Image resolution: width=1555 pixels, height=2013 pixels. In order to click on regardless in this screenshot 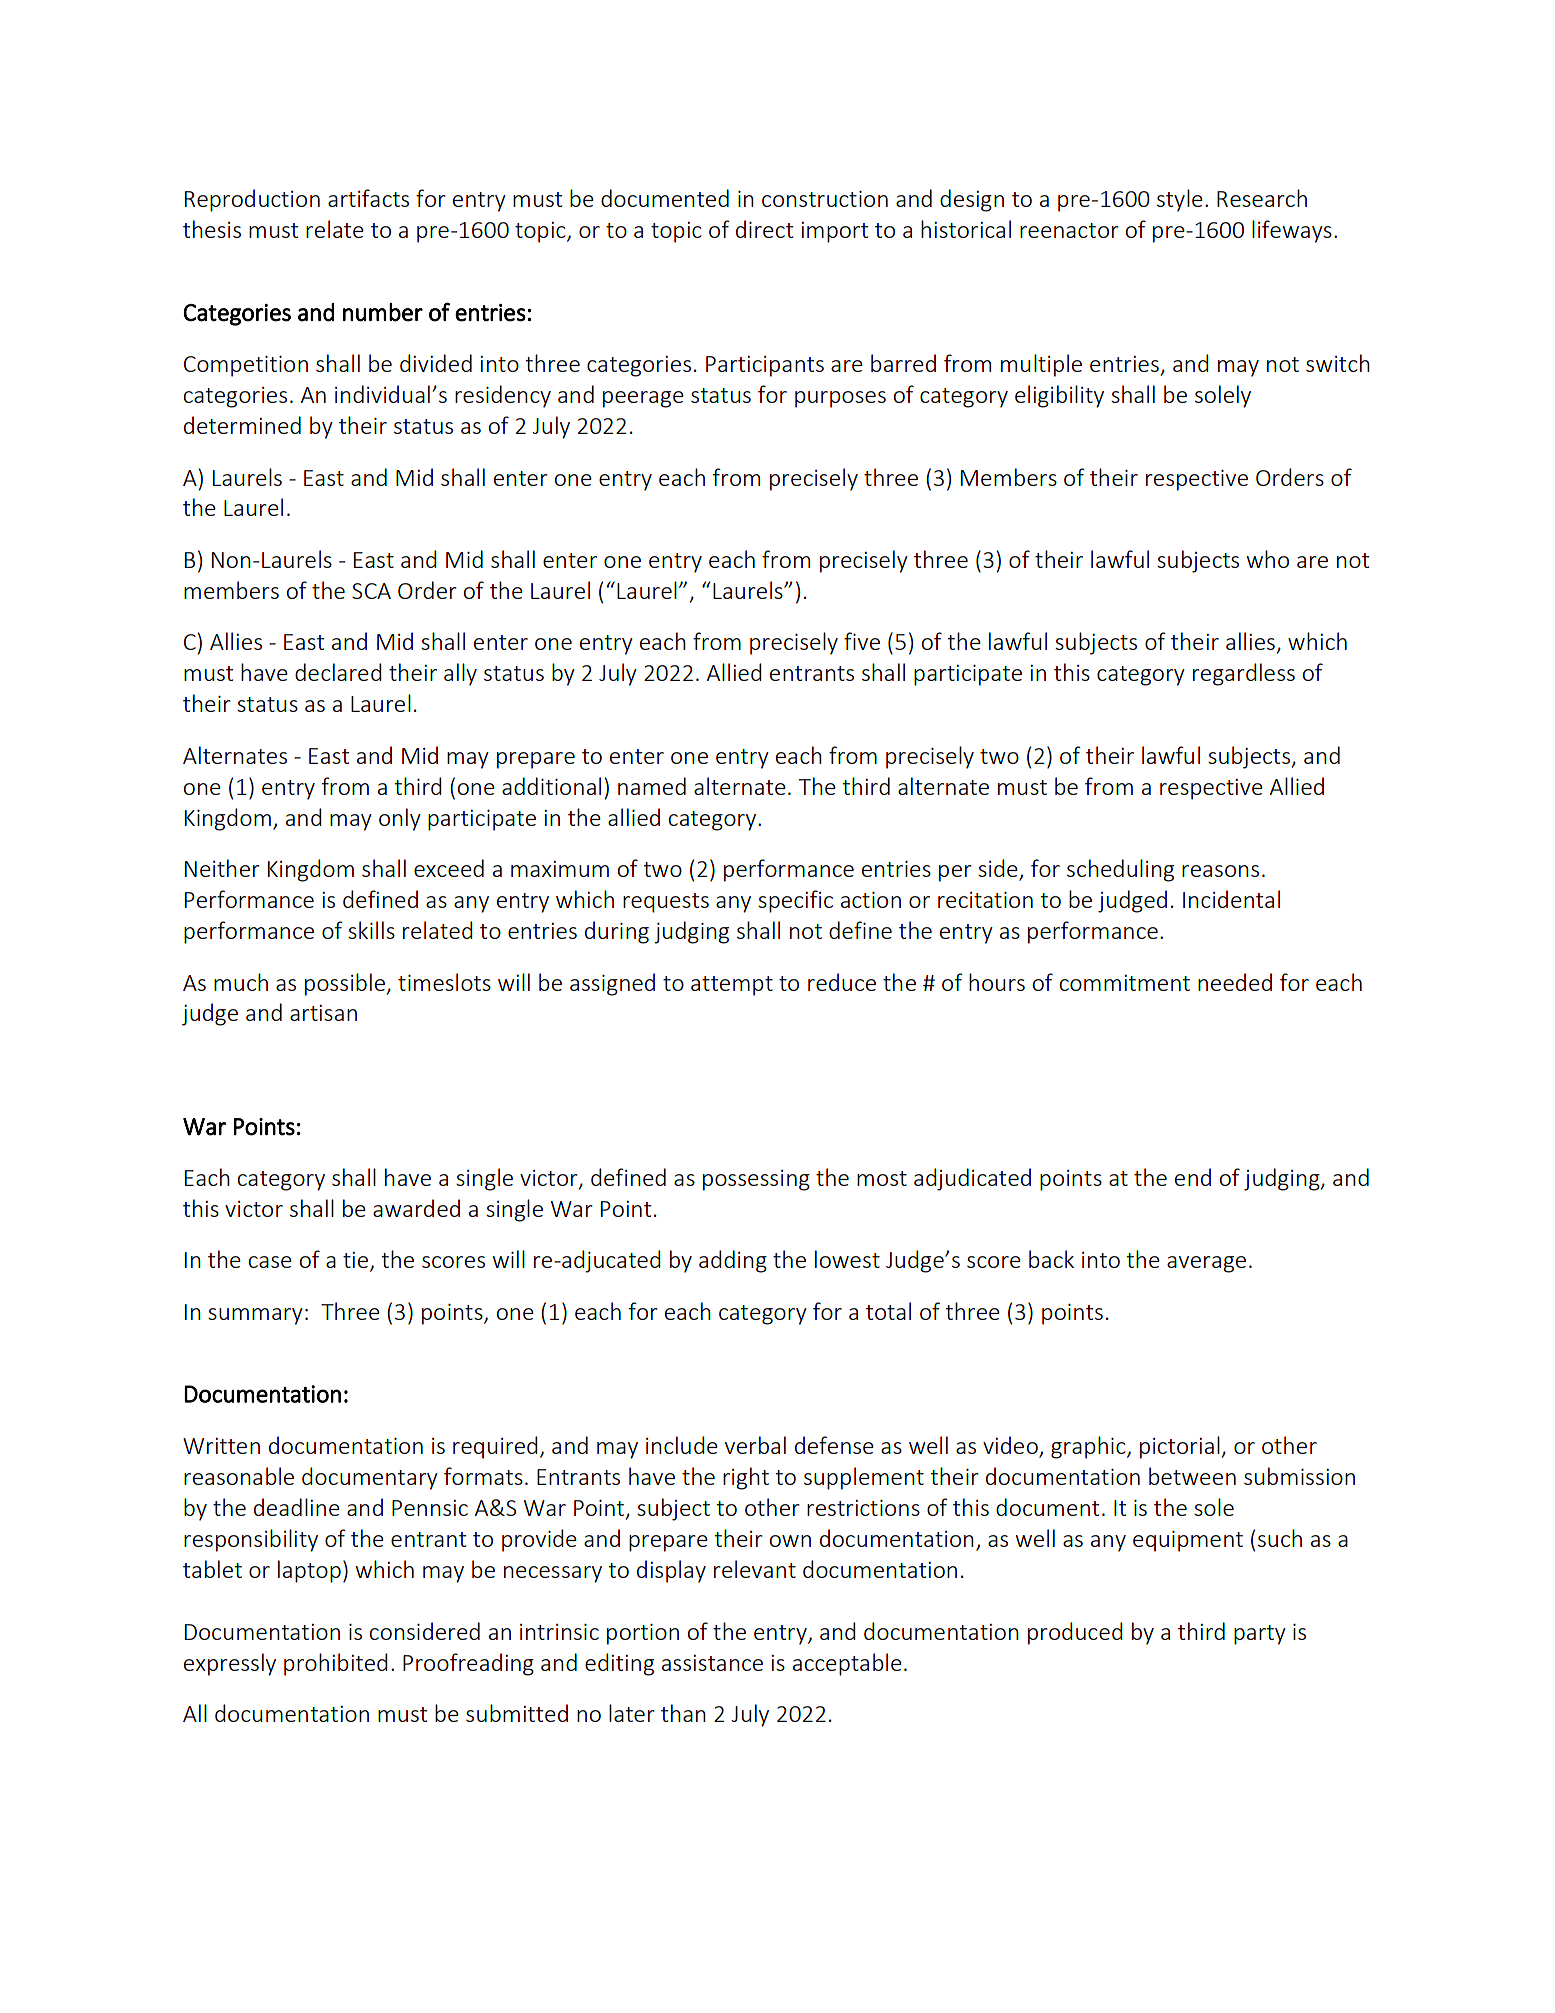, I will do `click(1244, 674)`.
